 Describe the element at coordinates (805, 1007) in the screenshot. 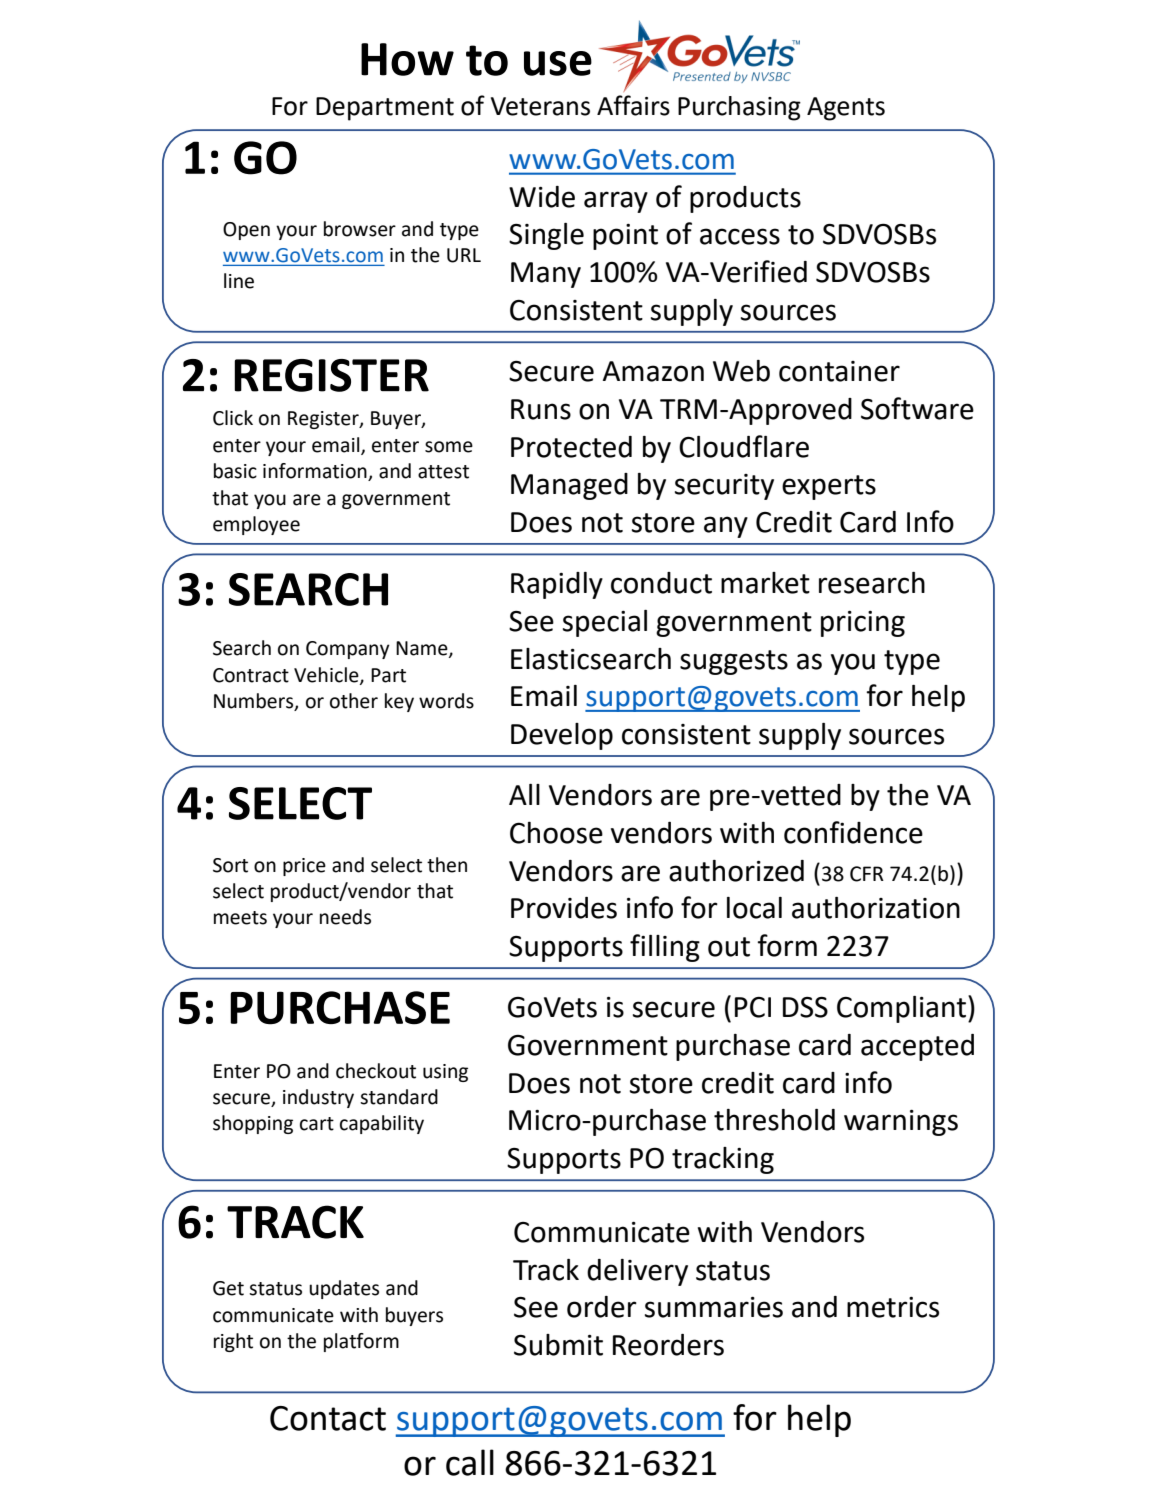

I see `DSS` at that location.
